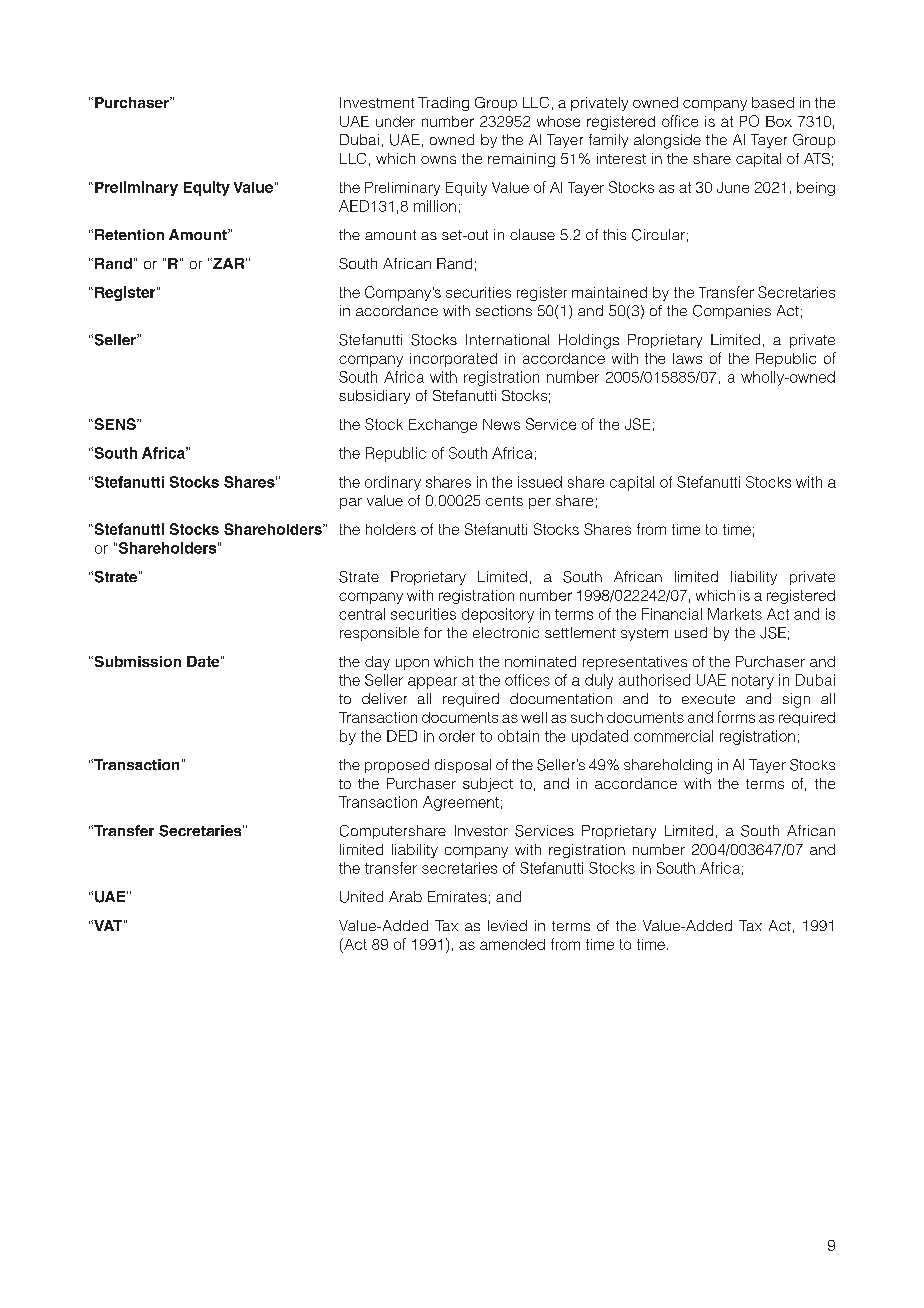 Image resolution: width=924 pixels, height=1308 pixels. Describe the element at coordinates (351, 503) in the screenshot. I see `par` at that location.
